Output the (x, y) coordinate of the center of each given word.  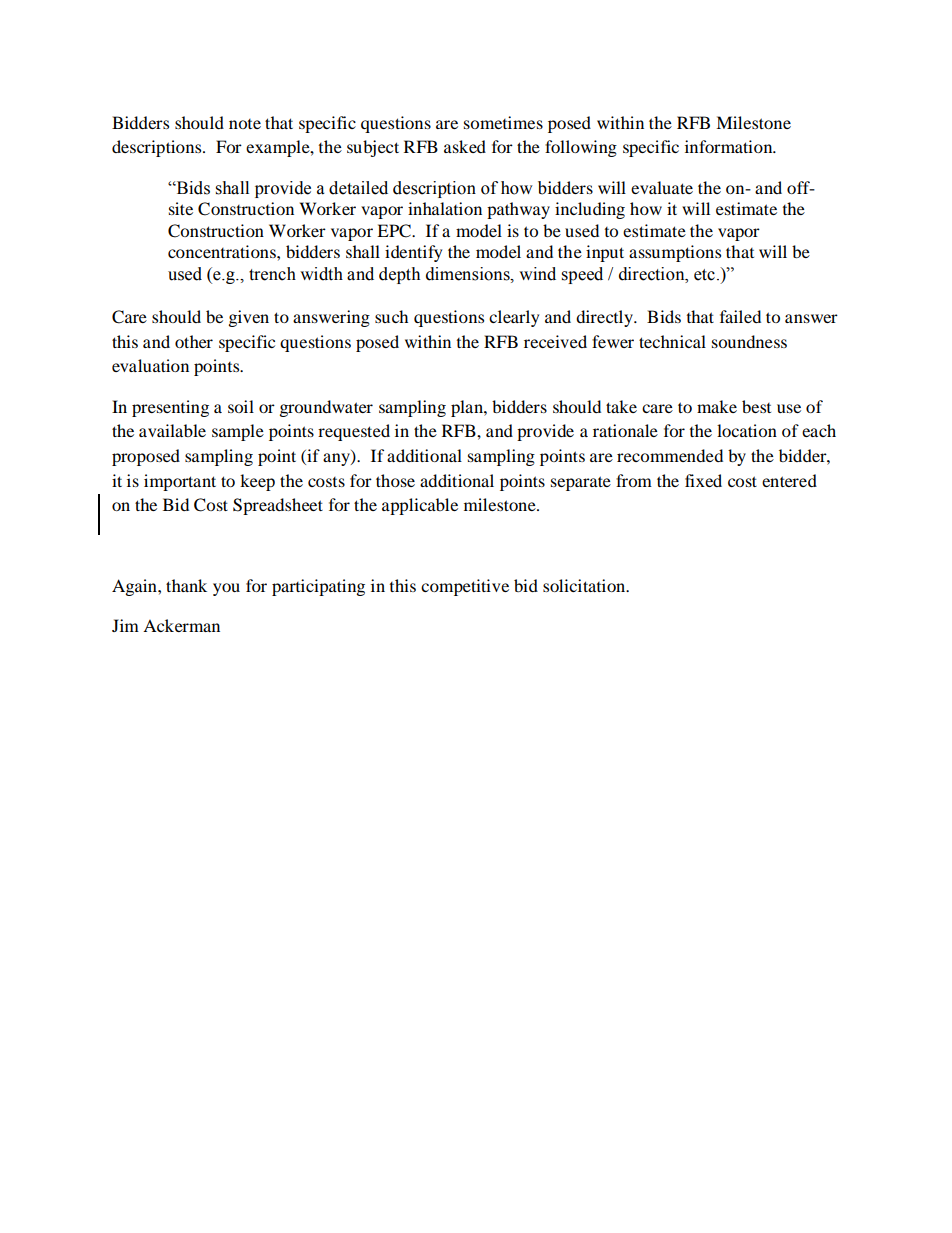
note (245, 124)
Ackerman (181, 625)
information (730, 146)
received (555, 341)
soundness (749, 341)
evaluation (150, 365)
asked (465, 146)
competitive (465, 587)
